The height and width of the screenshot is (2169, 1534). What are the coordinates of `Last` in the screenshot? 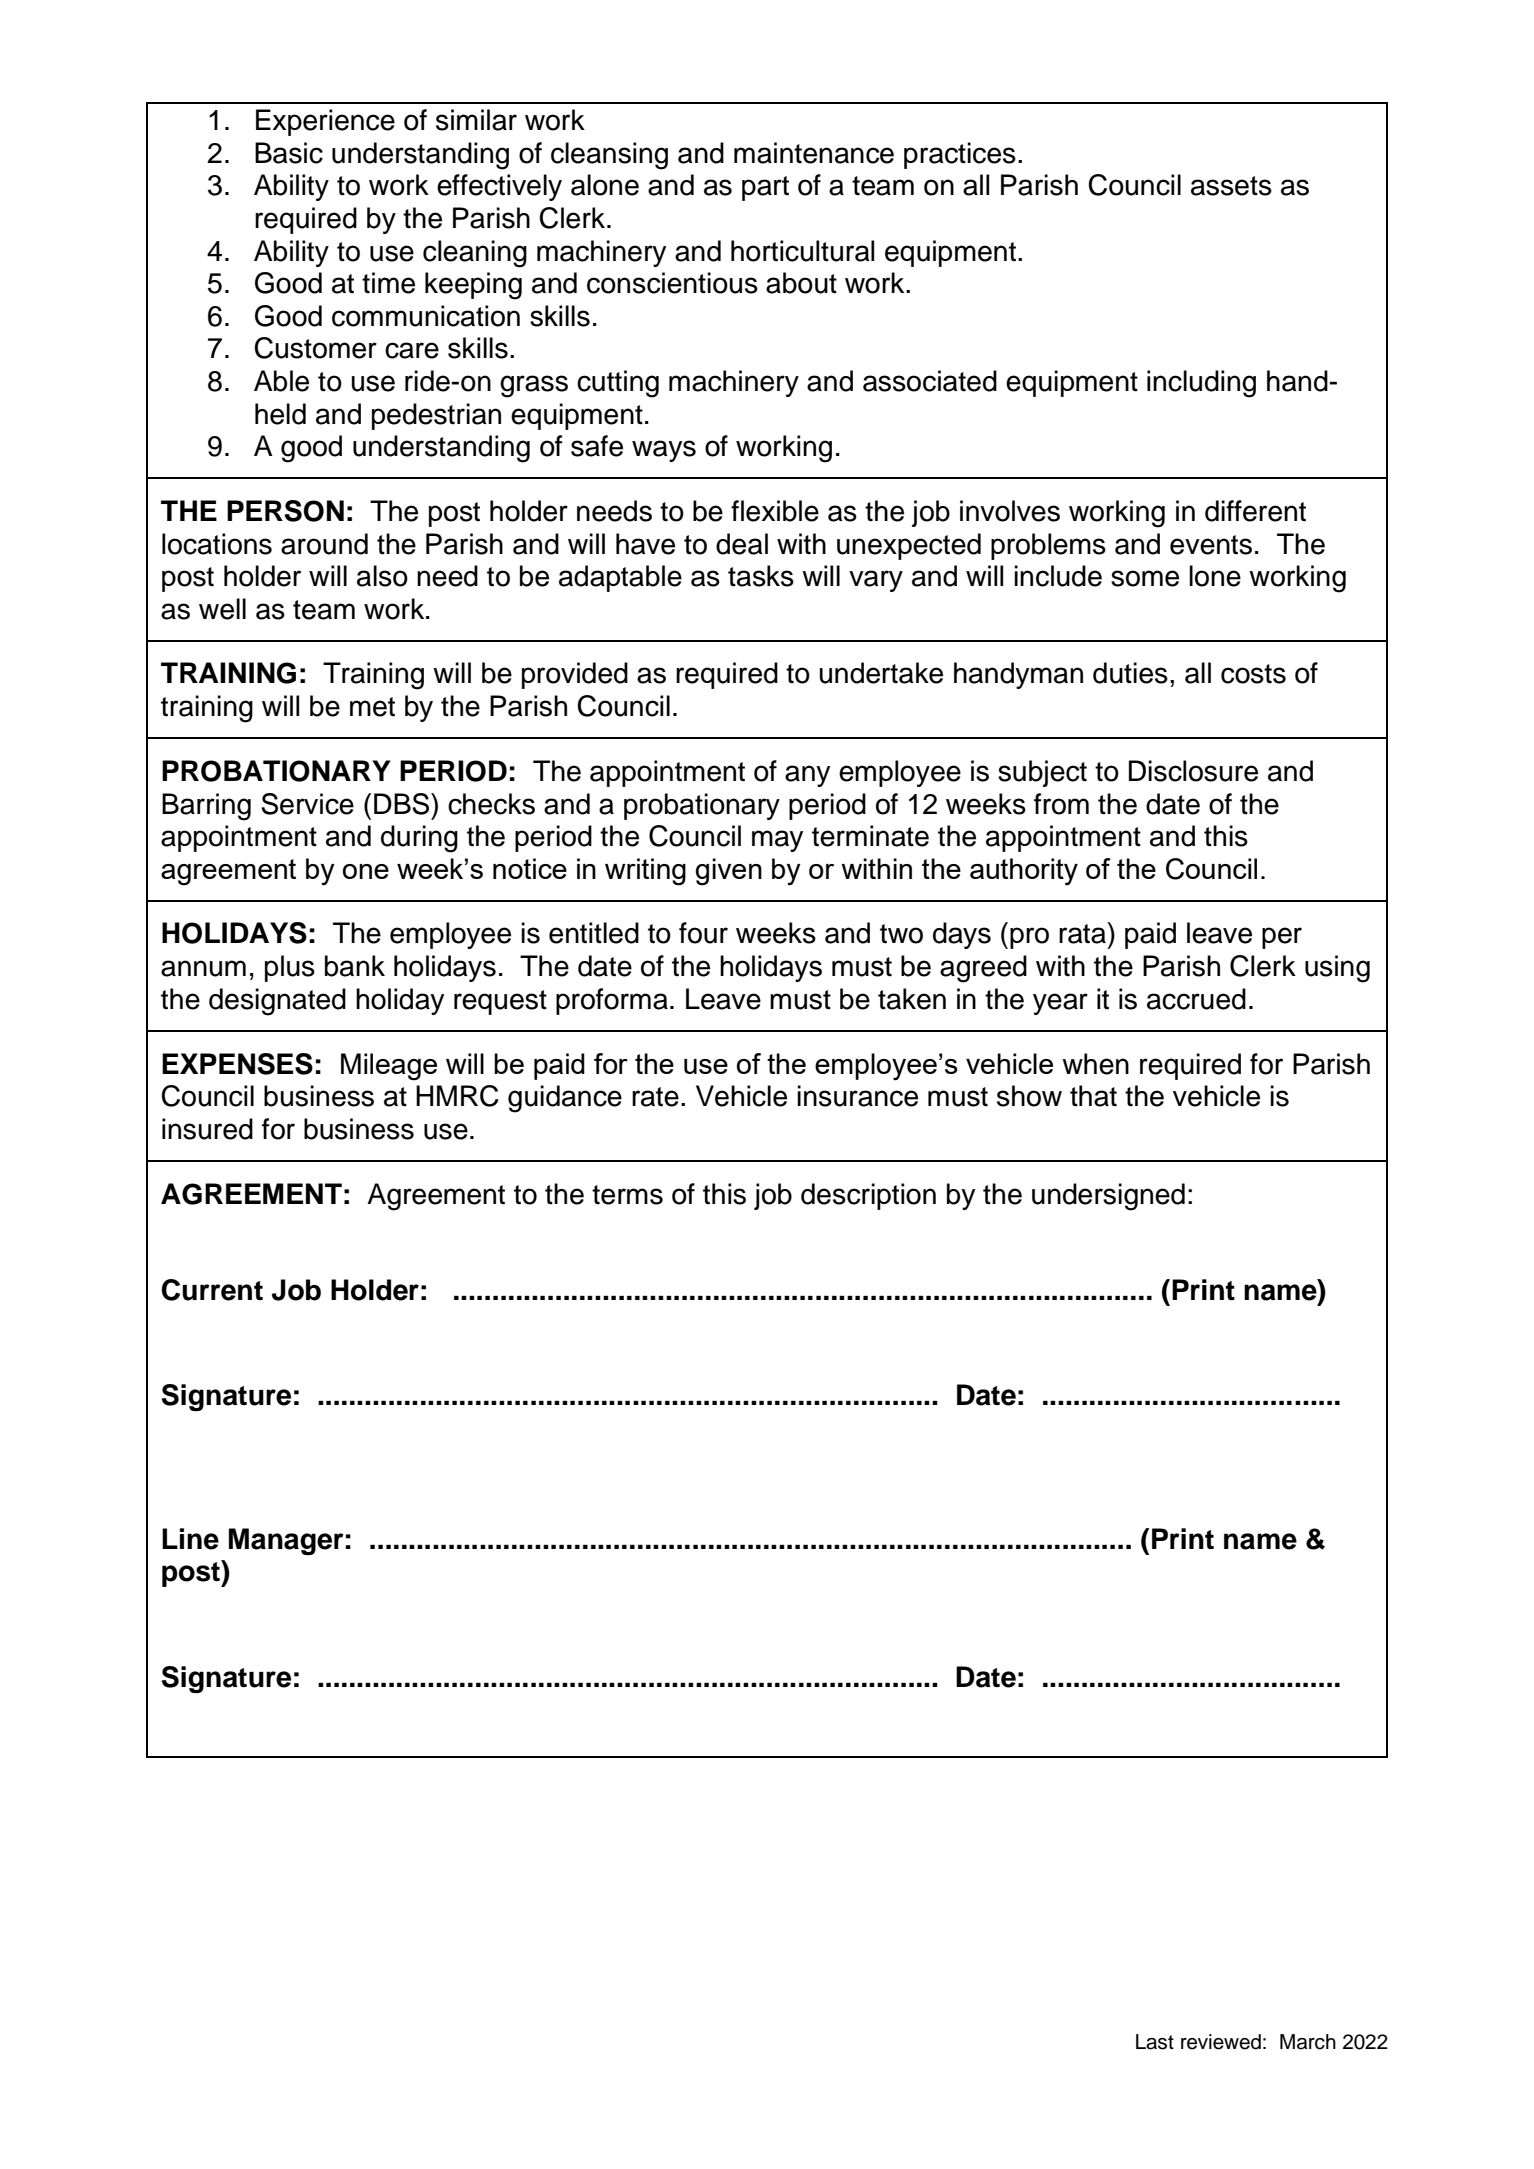 It's located at (1155, 2042).
